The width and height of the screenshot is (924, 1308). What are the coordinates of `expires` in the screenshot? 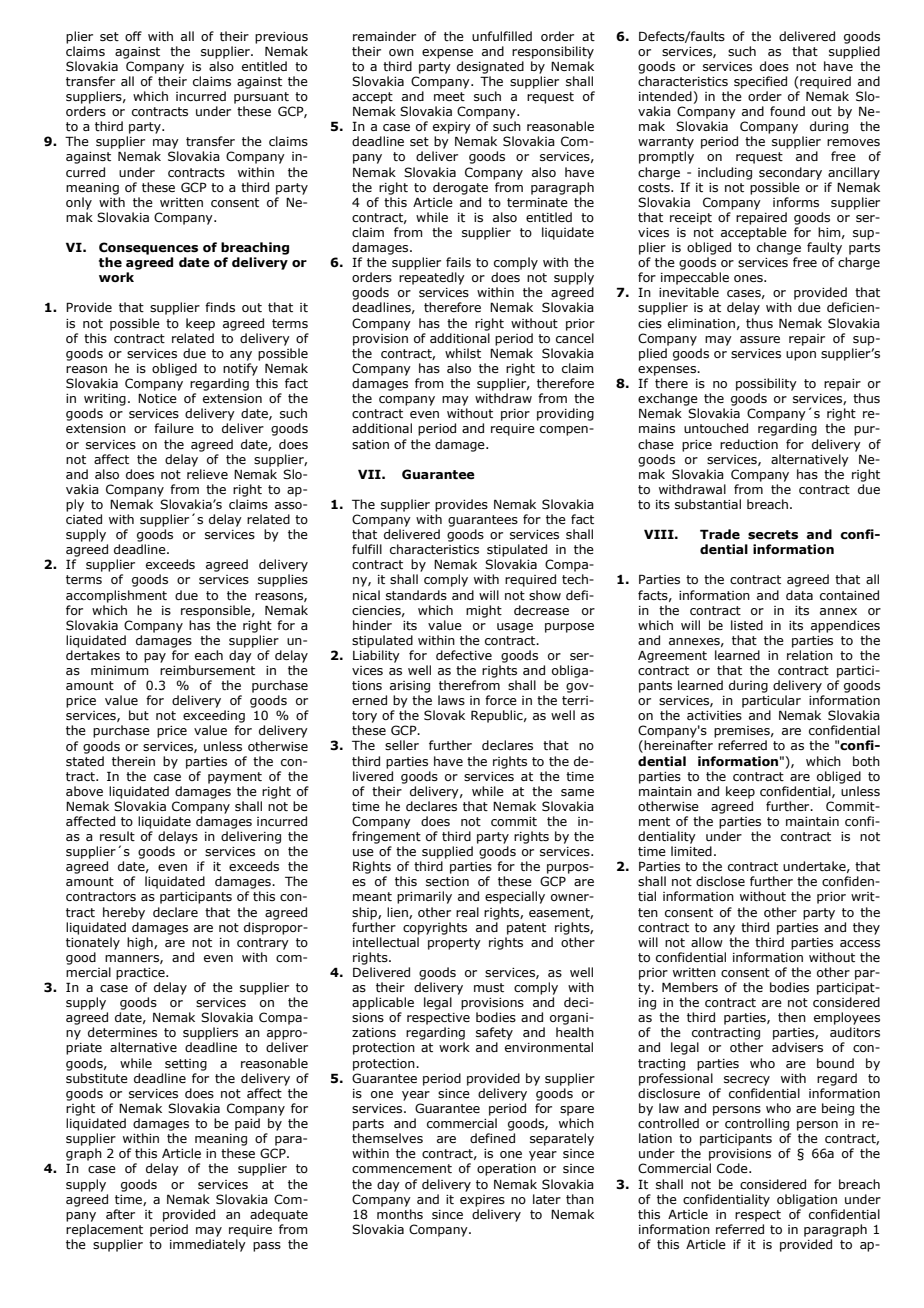 It's located at (482, 1201).
